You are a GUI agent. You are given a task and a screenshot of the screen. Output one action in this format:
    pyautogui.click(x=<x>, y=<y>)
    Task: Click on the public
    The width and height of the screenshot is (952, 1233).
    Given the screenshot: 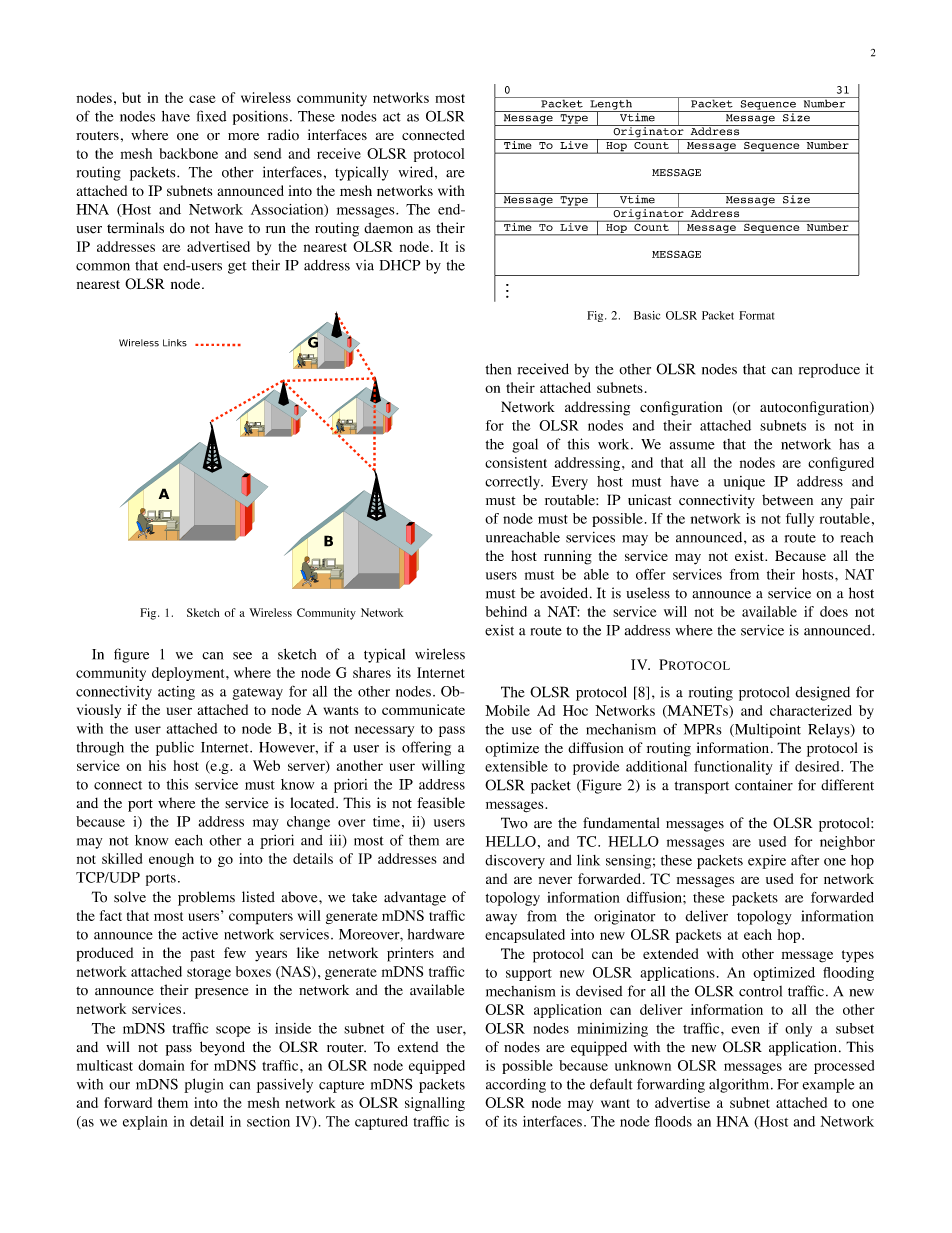 What is the action you would take?
    pyautogui.click(x=175, y=748)
